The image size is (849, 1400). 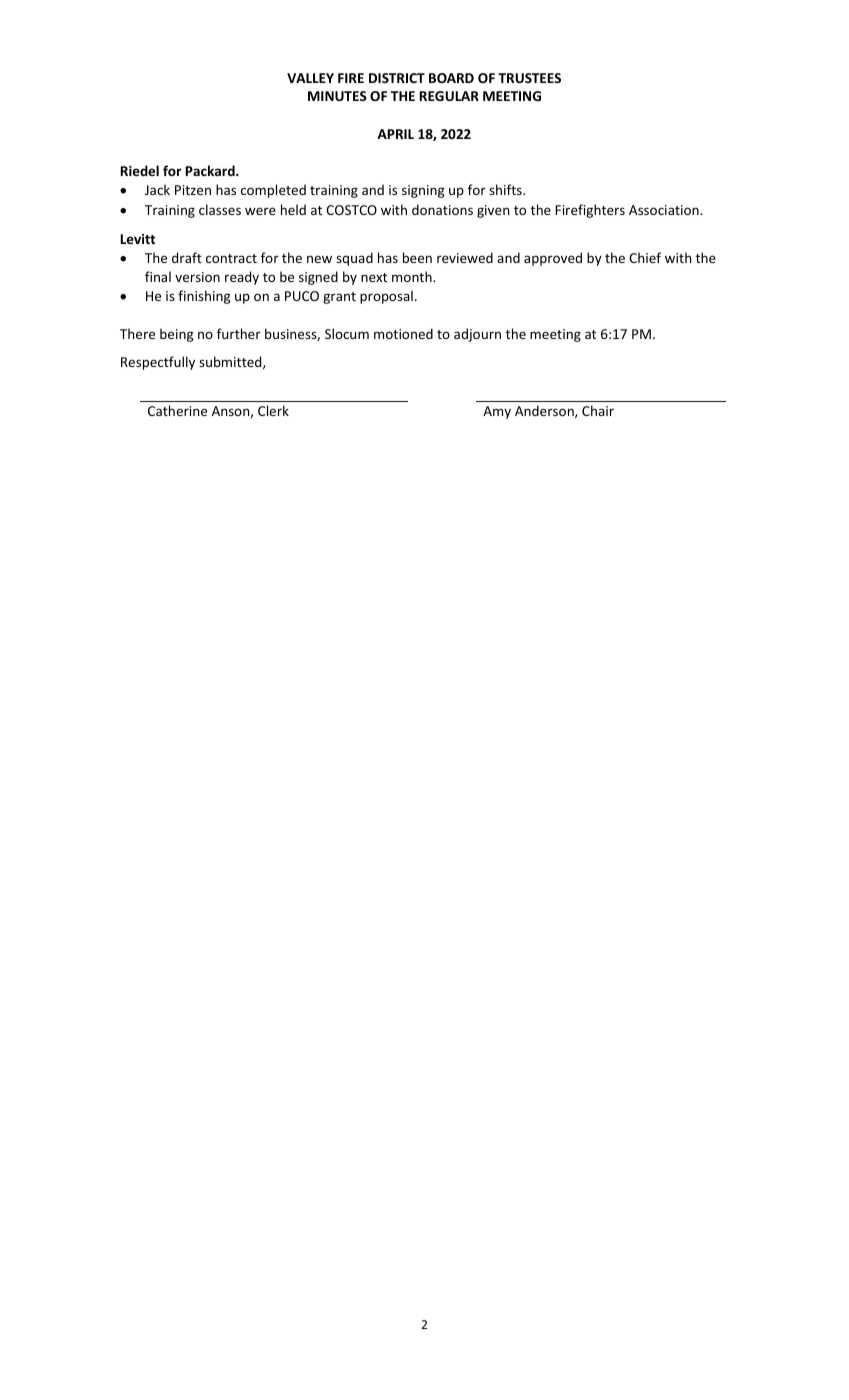 I want to click on Association, so click(x=665, y=210).
